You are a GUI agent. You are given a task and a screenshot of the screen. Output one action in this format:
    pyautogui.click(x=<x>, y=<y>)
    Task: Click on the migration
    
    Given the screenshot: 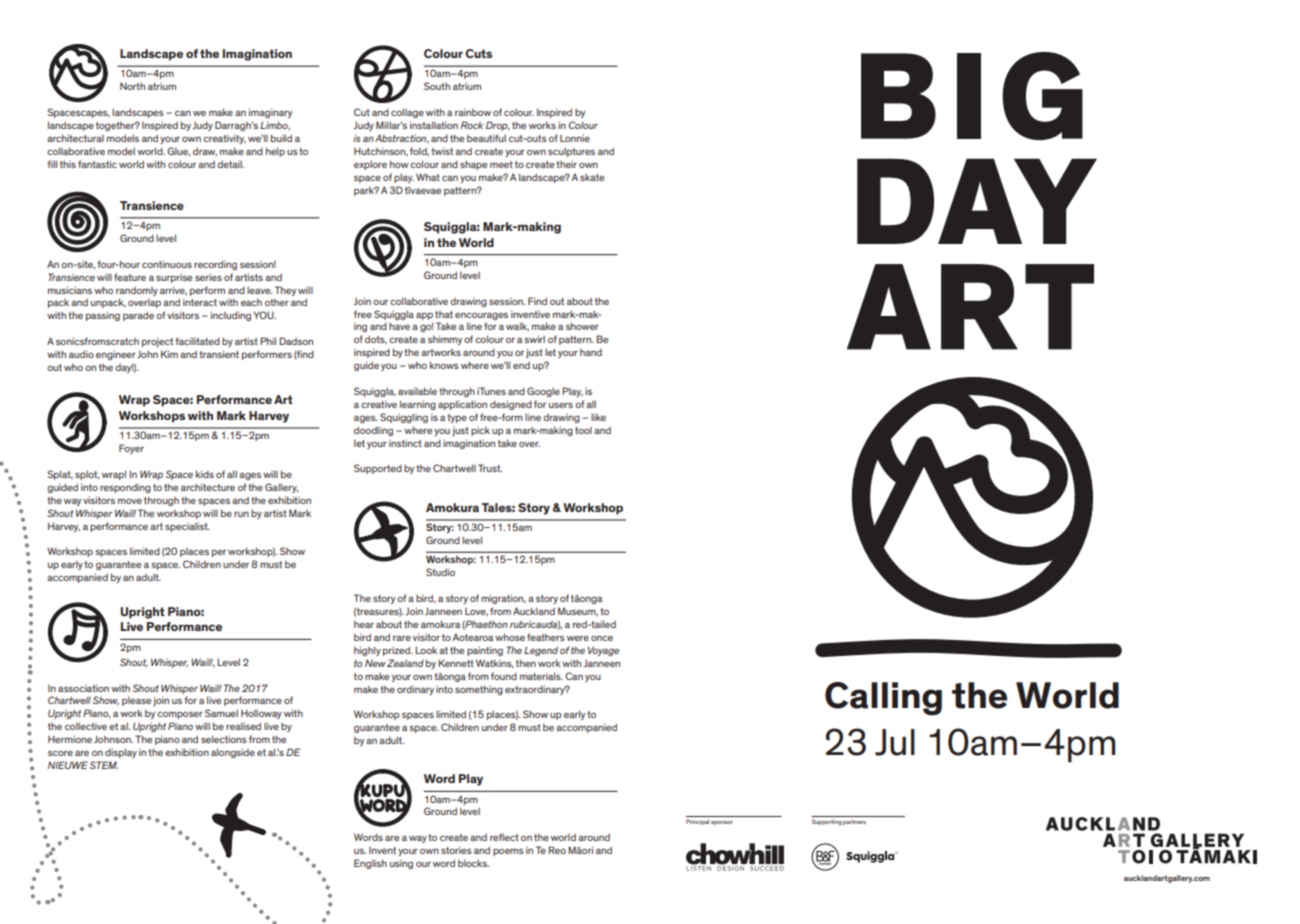 What is the action you would take?
    pyautogui.click(x=503, y=599)
